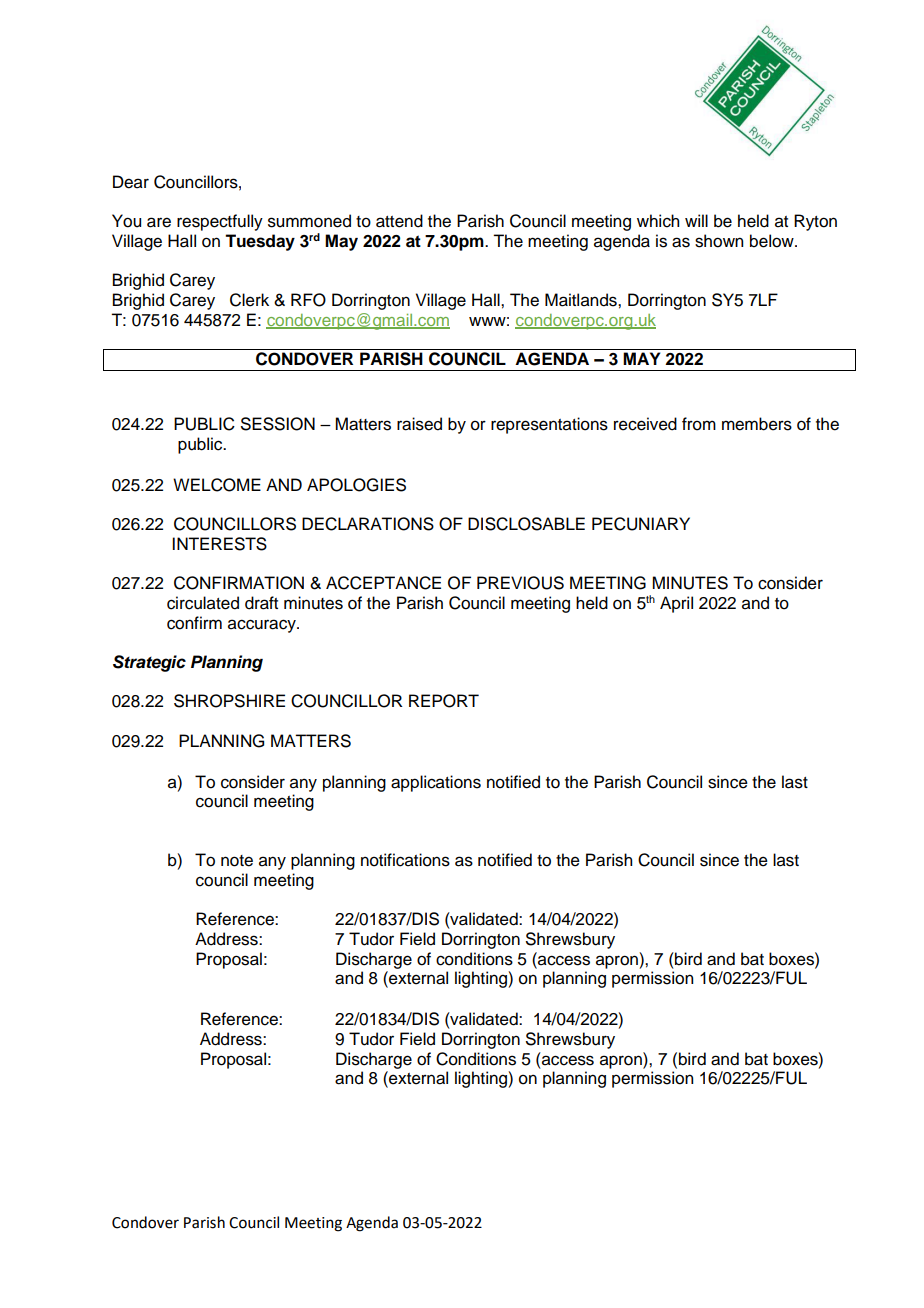 The width and height of the page is (924, 1308). What do you see at coordinates (699, 424) in the page?
I see `from` at bounding box center [699, 424].
